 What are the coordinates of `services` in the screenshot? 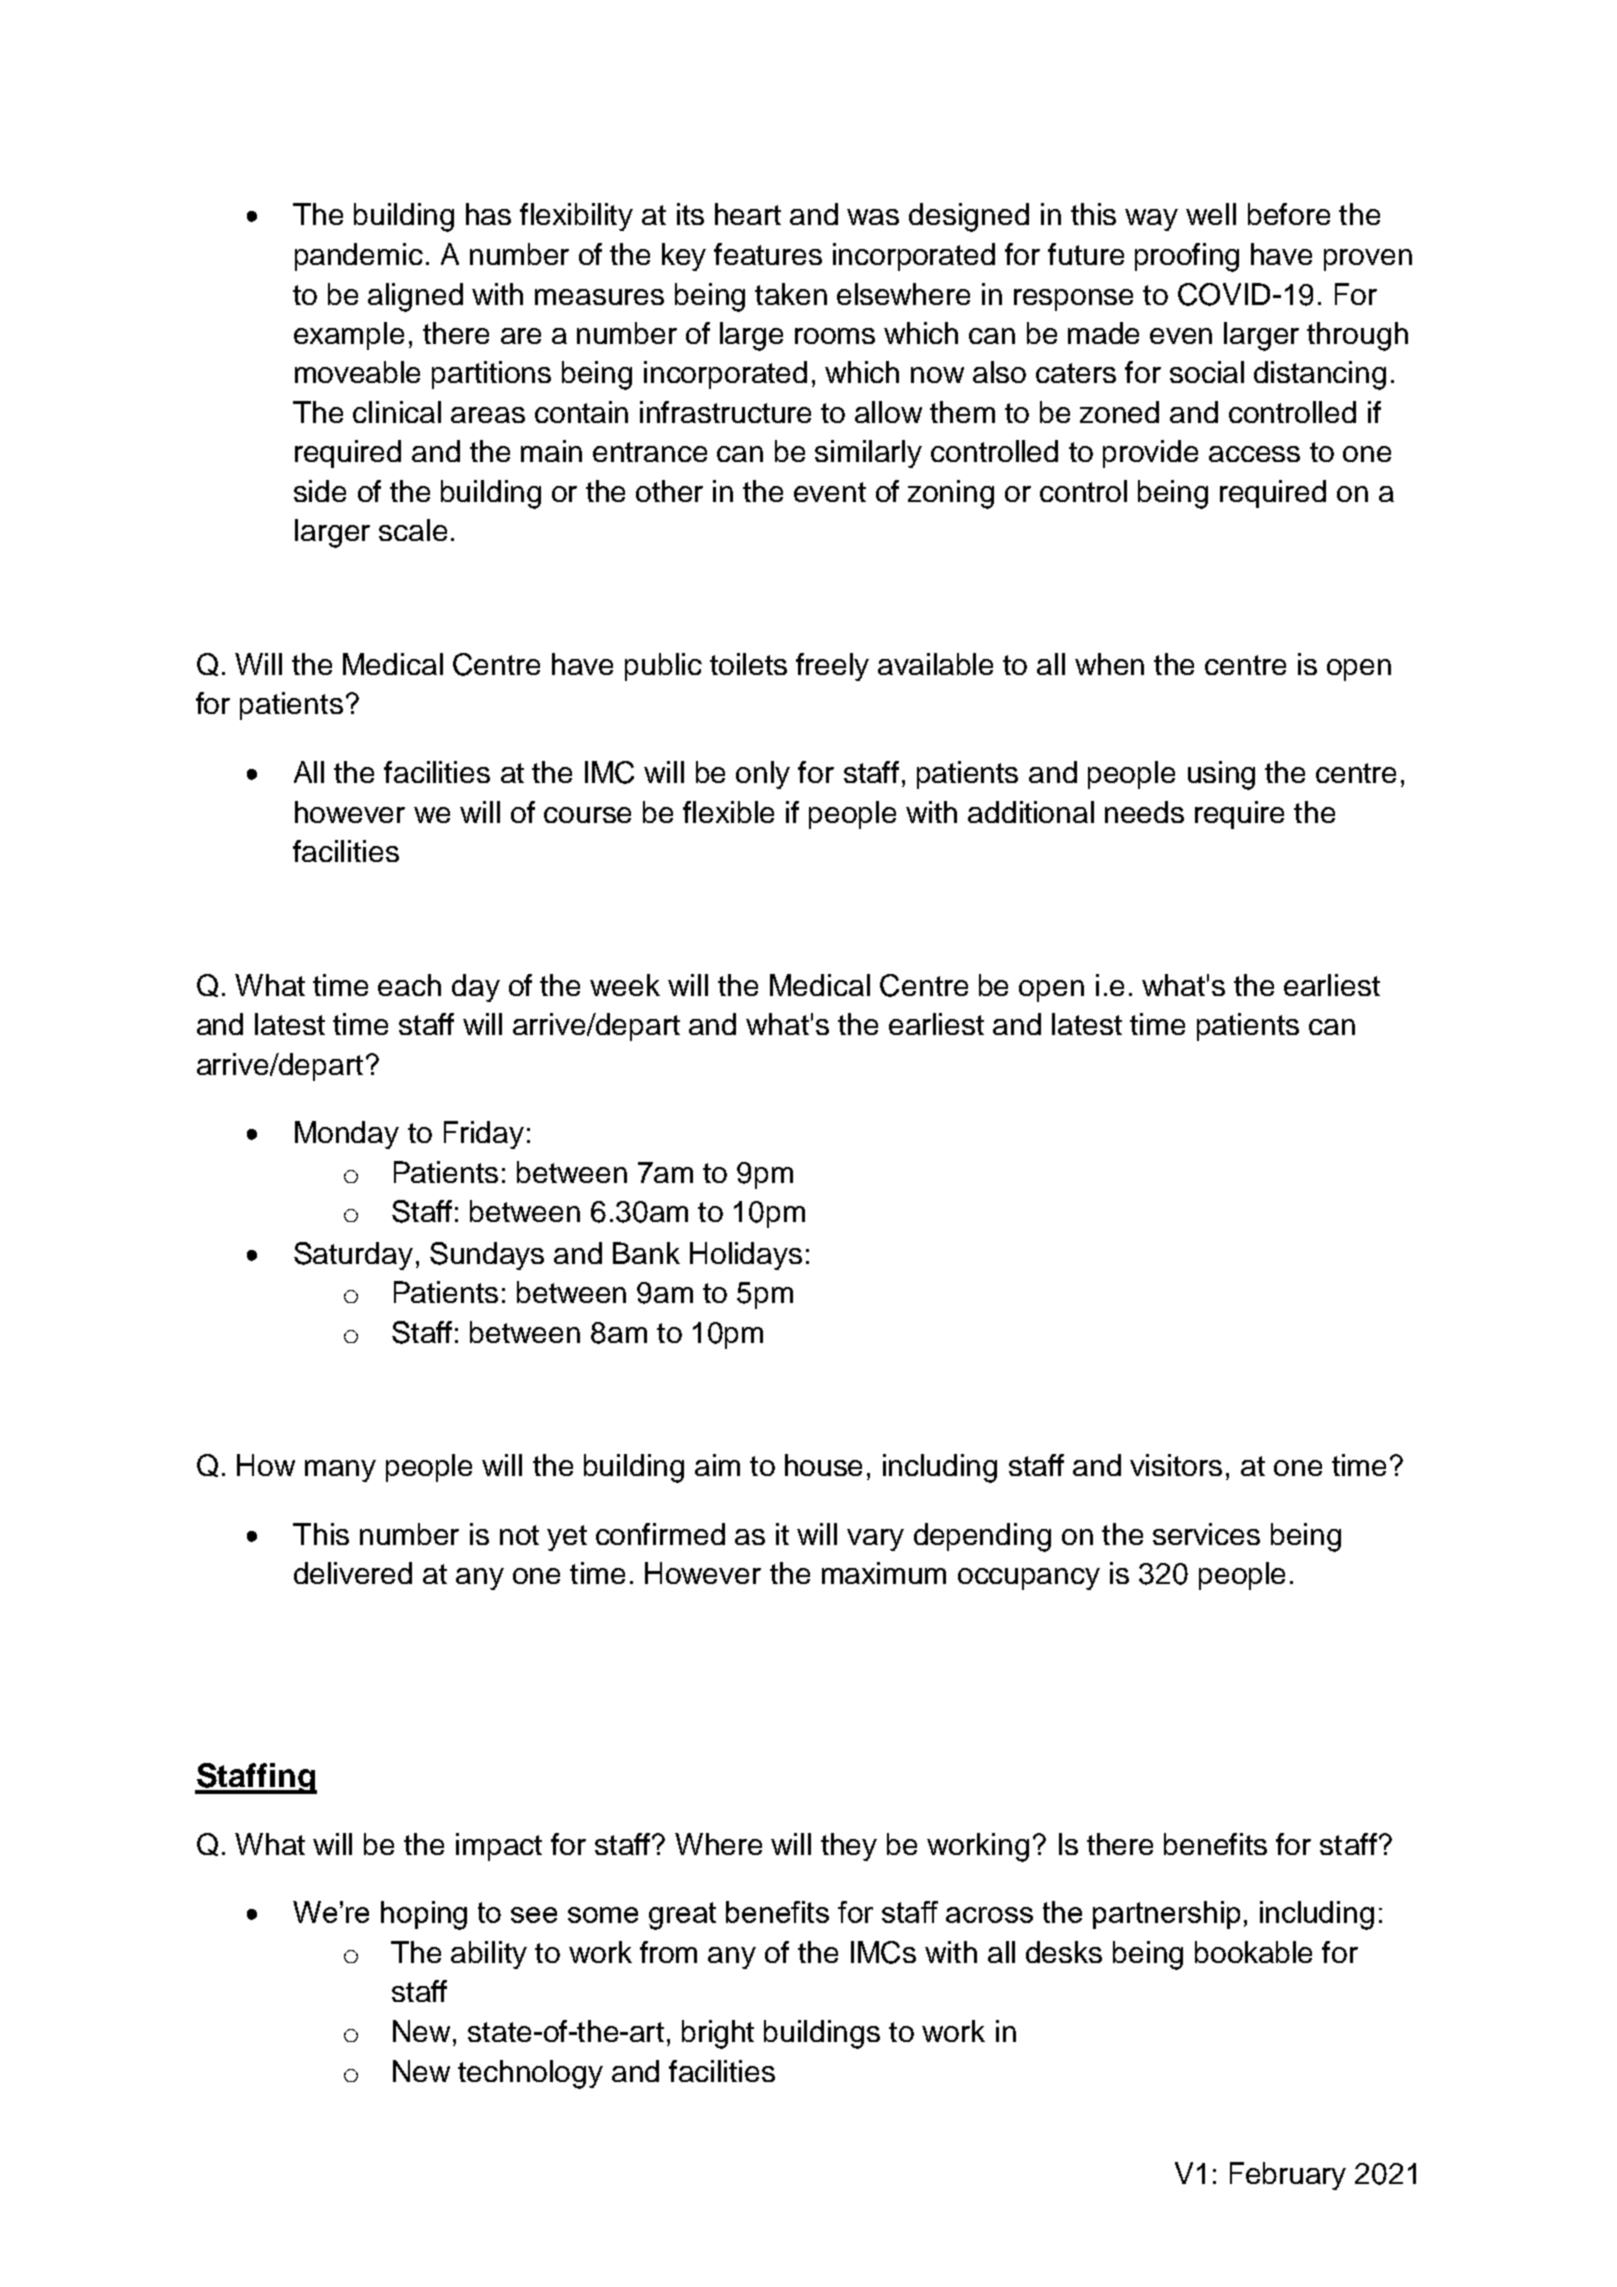 It's located at (1206, 1534).
